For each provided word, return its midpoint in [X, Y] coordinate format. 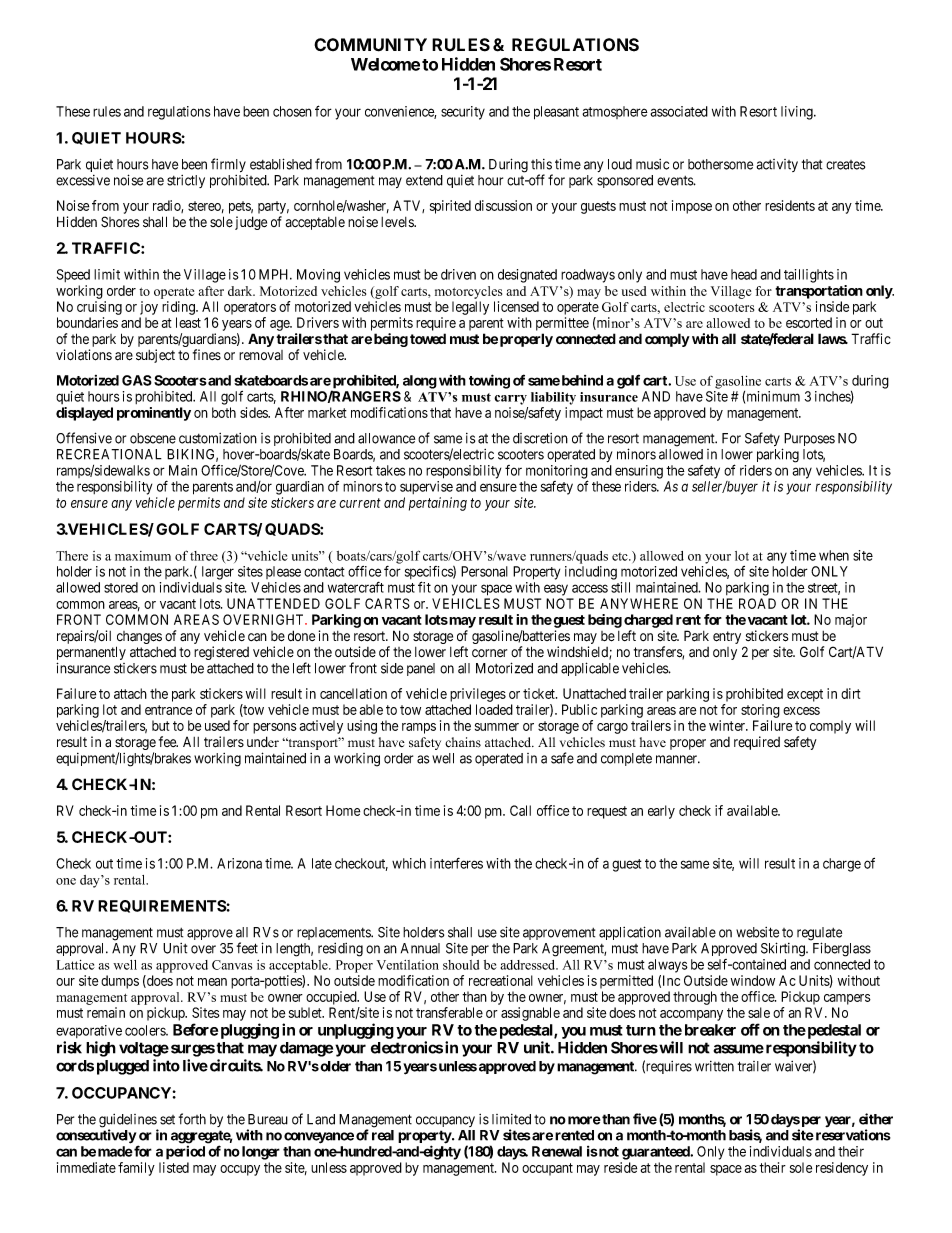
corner [489, 653]
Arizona [239, 863]
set [167, 1120]
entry [727, 637]
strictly [186, 181]
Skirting [784, 949]
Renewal [557, 1151]
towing [489, 381]
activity [777, 165]
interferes [456, 863]
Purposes [808, 441]
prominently [154, 414]
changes [139, 639]
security [463, 113]
